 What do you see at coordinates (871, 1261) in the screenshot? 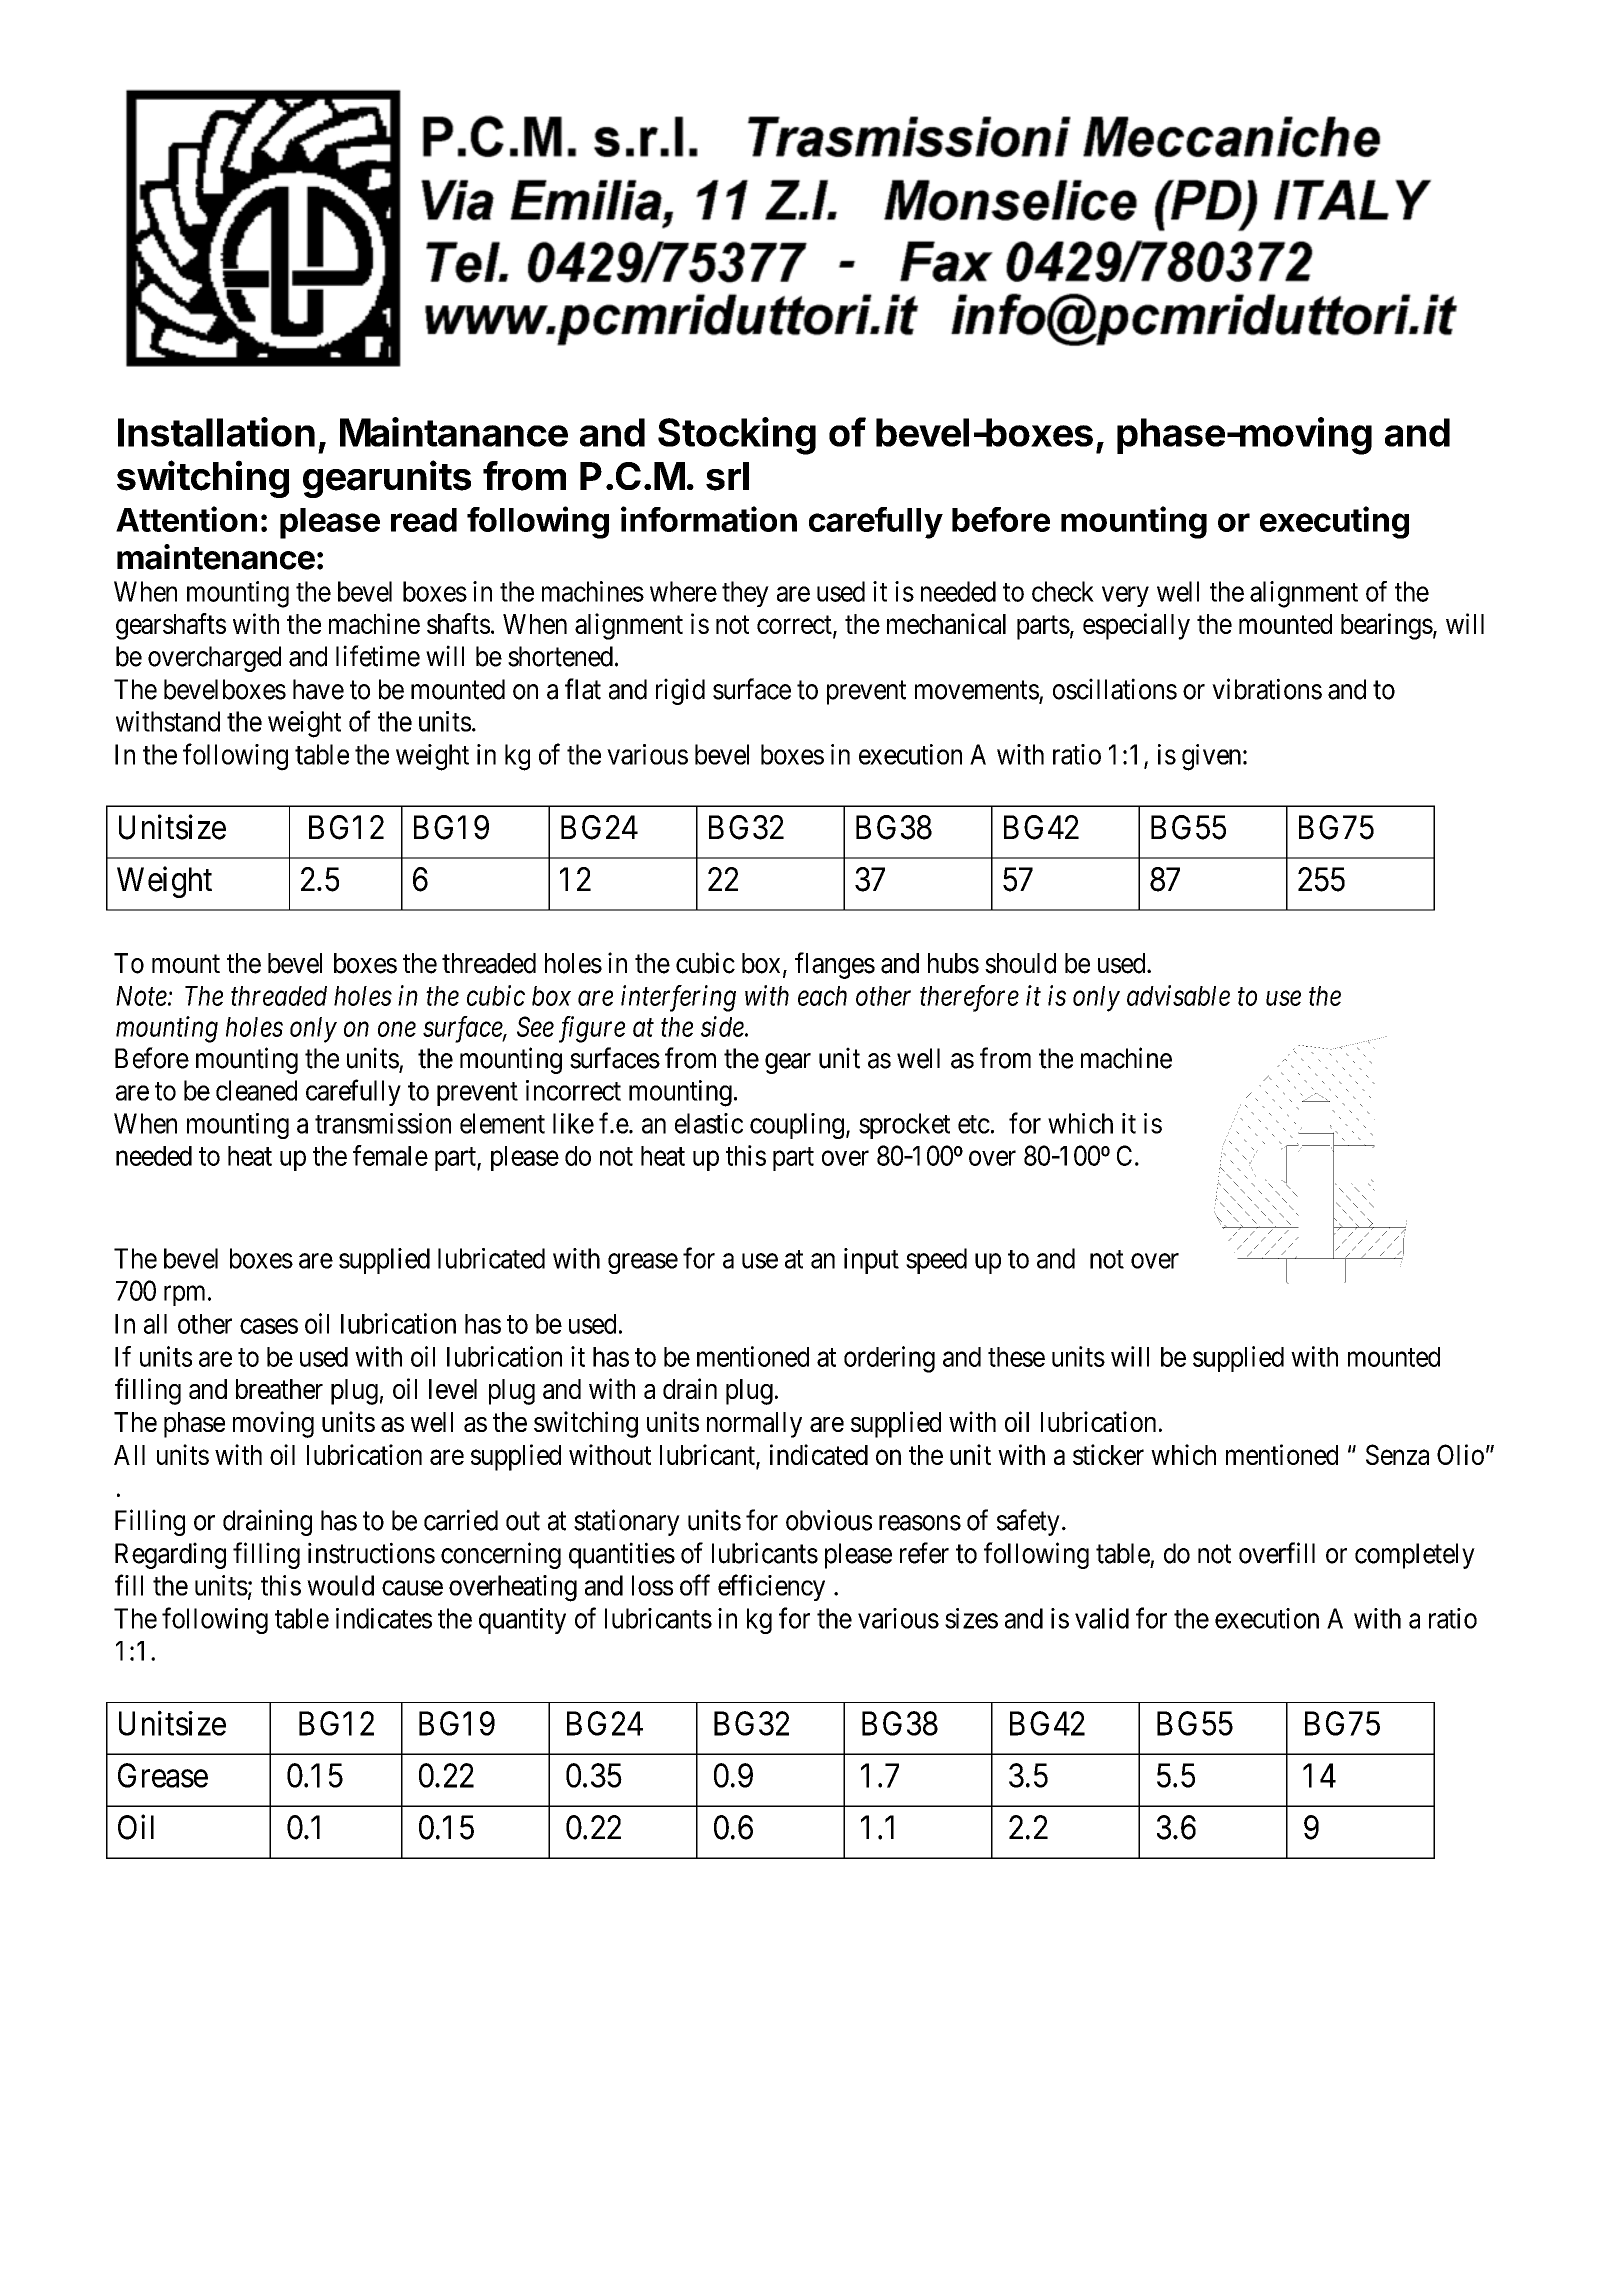
I see `input` at bounding box center [871, 1261].
